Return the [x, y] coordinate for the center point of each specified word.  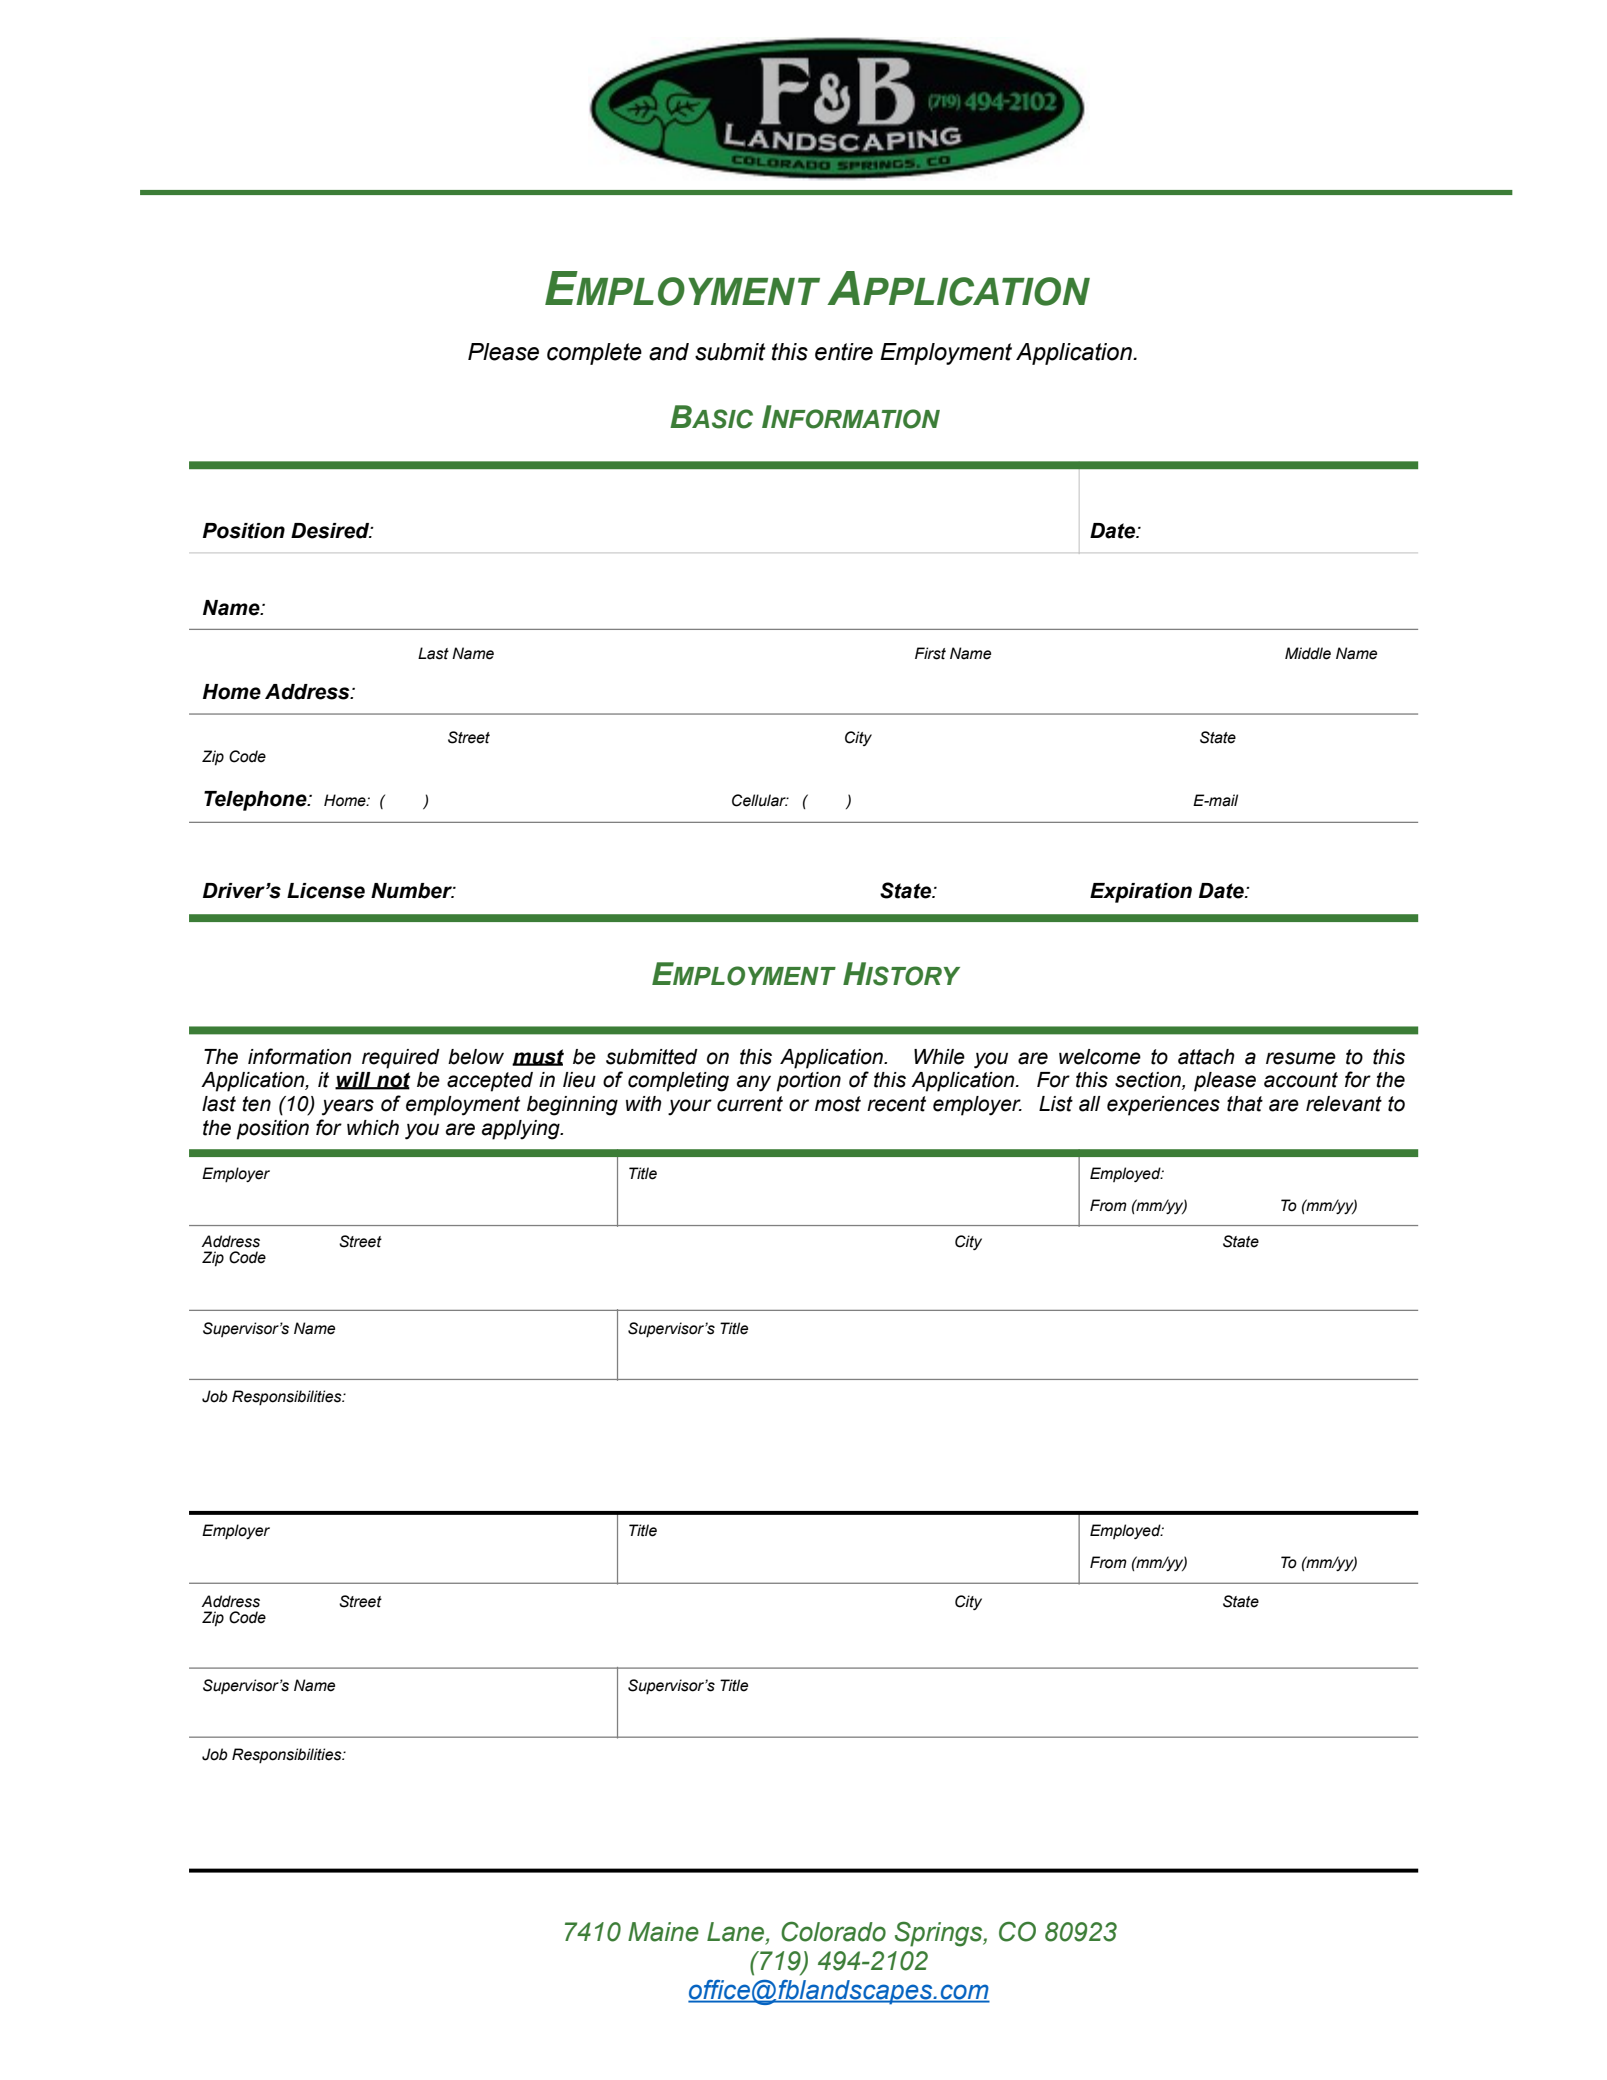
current [750, 1104]
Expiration [1141, 893]
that [1245, 1104]
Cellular [760, 800]
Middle [1308, 653]
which [373, 1128]
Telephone [256, 801]
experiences [1163, 1106]
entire [844, 352]
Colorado [833, 1931]
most [838, 1104]
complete [594, 354]
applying [522, 1130]
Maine [663, 1932]
